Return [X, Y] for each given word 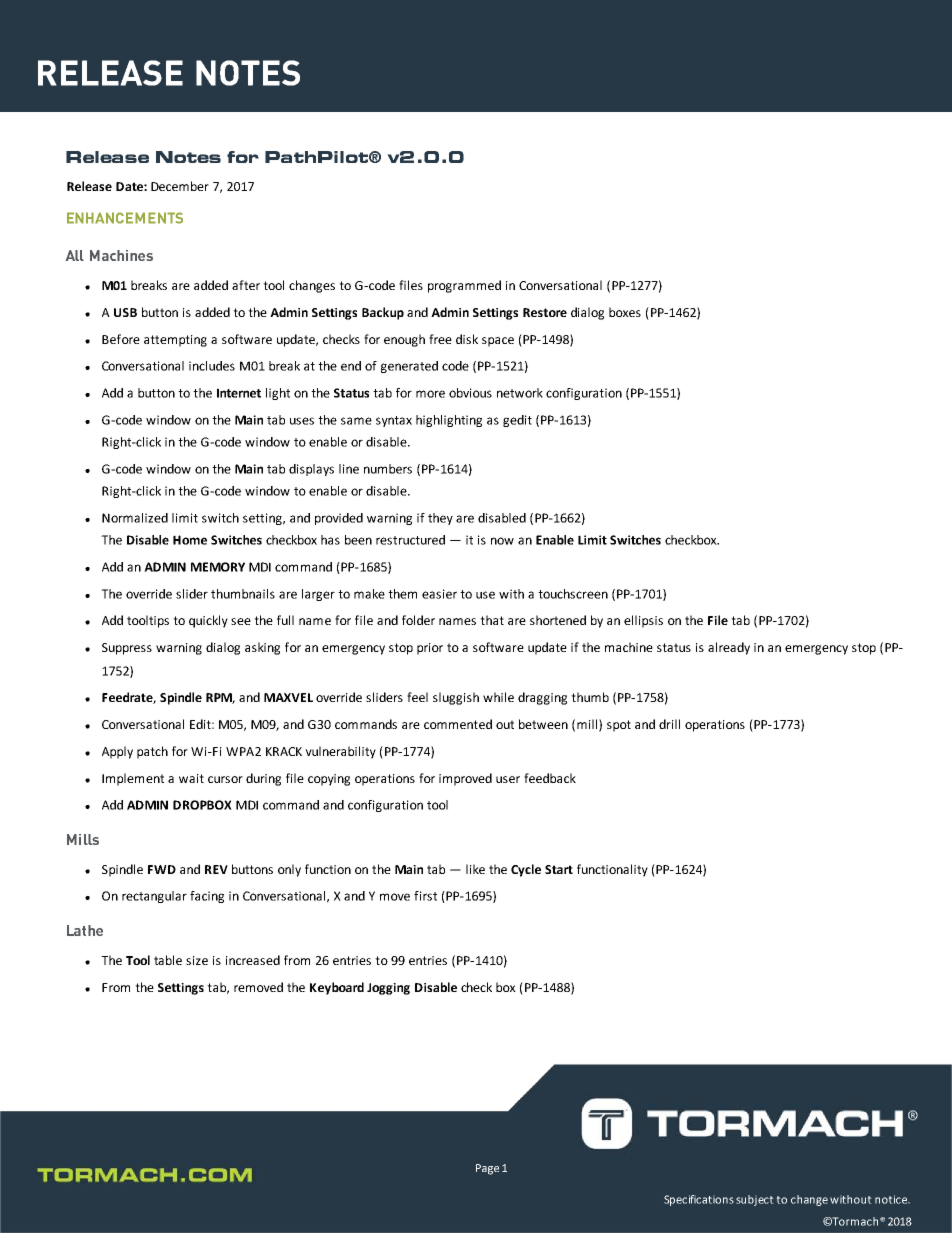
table [168, 960]
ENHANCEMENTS [125, 218]
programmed [464, 286]
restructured [410, 540]
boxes [625, 312]
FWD [162, 869]
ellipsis [643, 621]
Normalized [135, 518]
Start [559, 869]
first [425, 896]
